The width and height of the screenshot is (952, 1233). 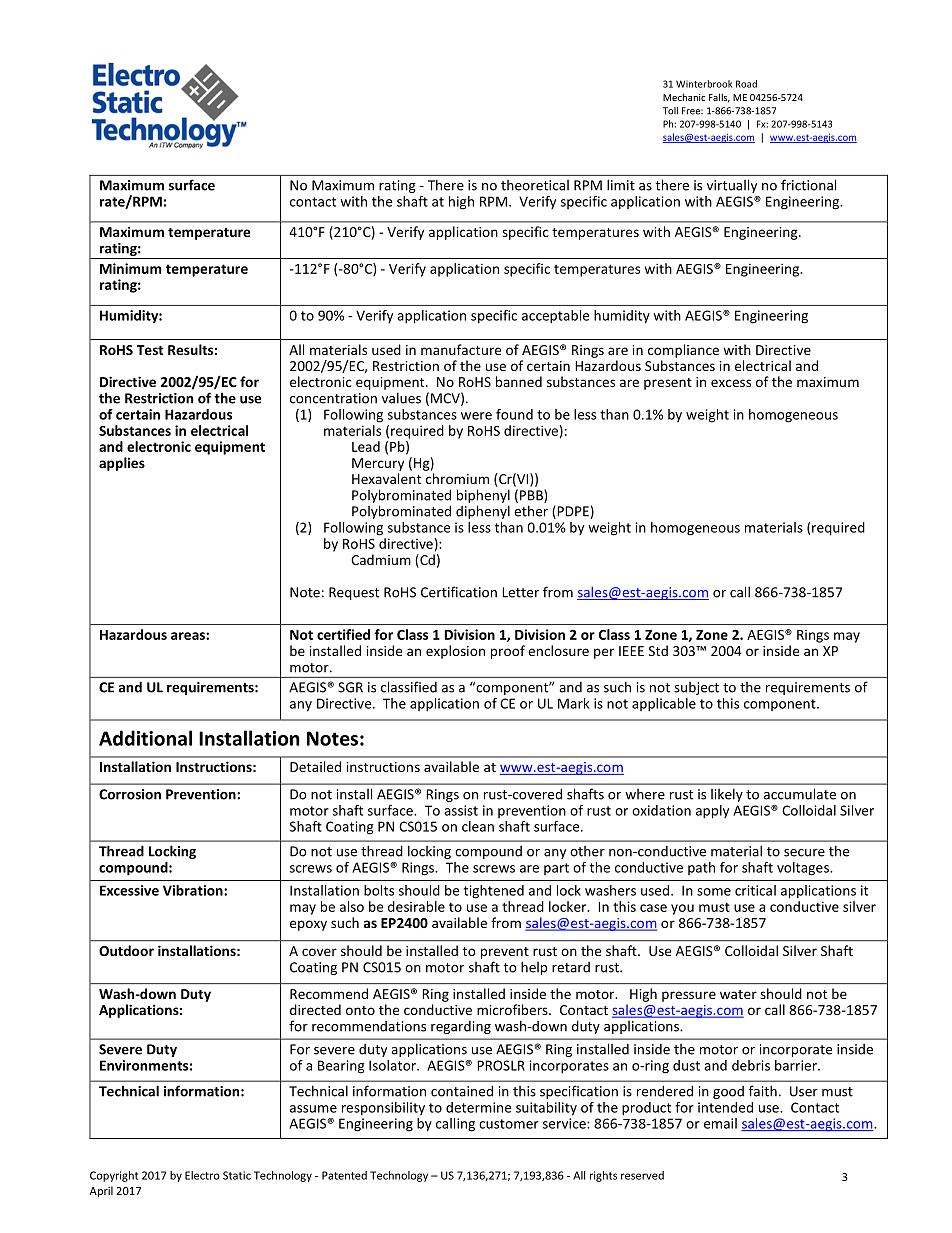 I want to click on diphenyl, so click(x=483, y=512).
